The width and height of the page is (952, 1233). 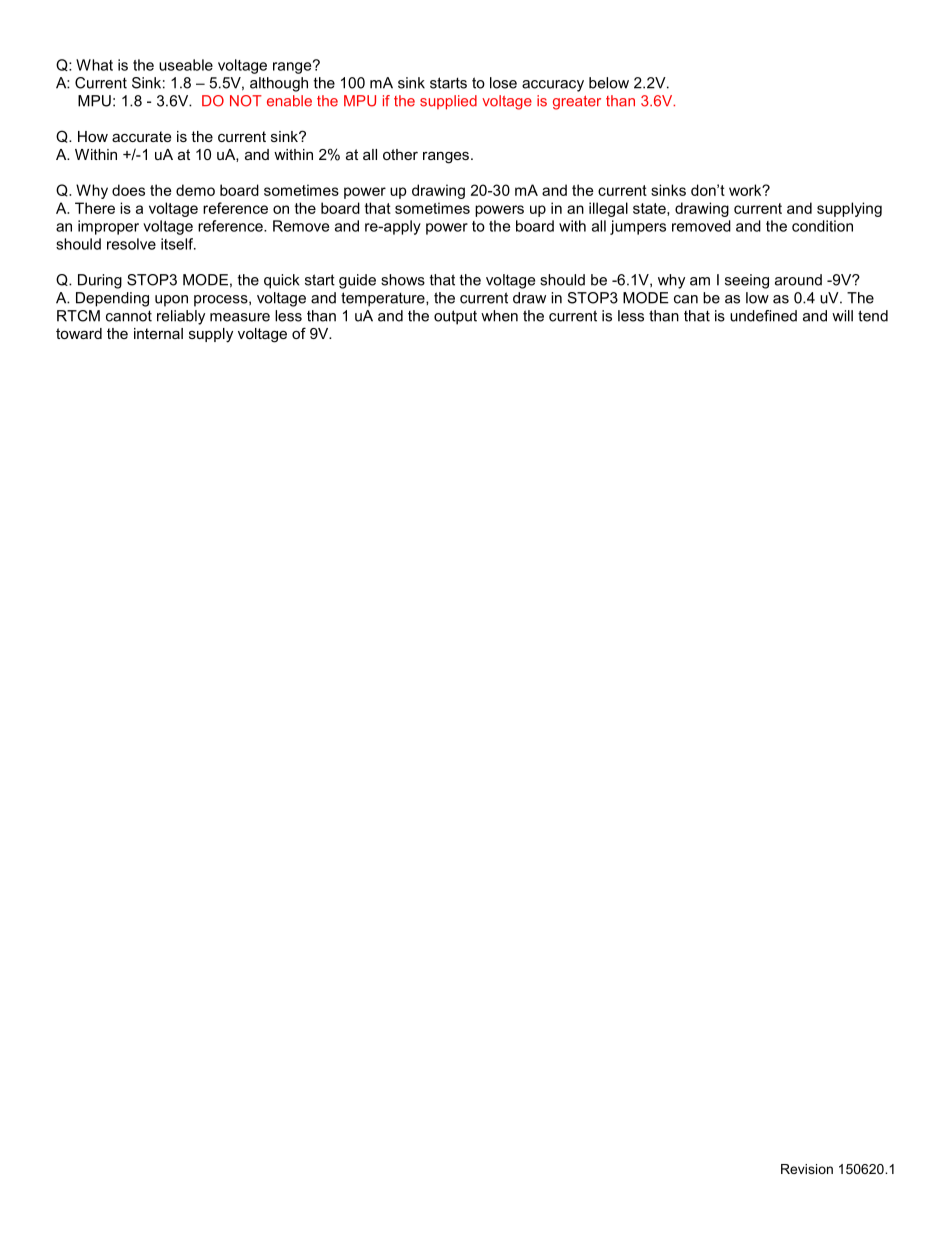 What do you see at coordinates (455, 317) in the page?
I see `output` at bounding box center [455, 317].
